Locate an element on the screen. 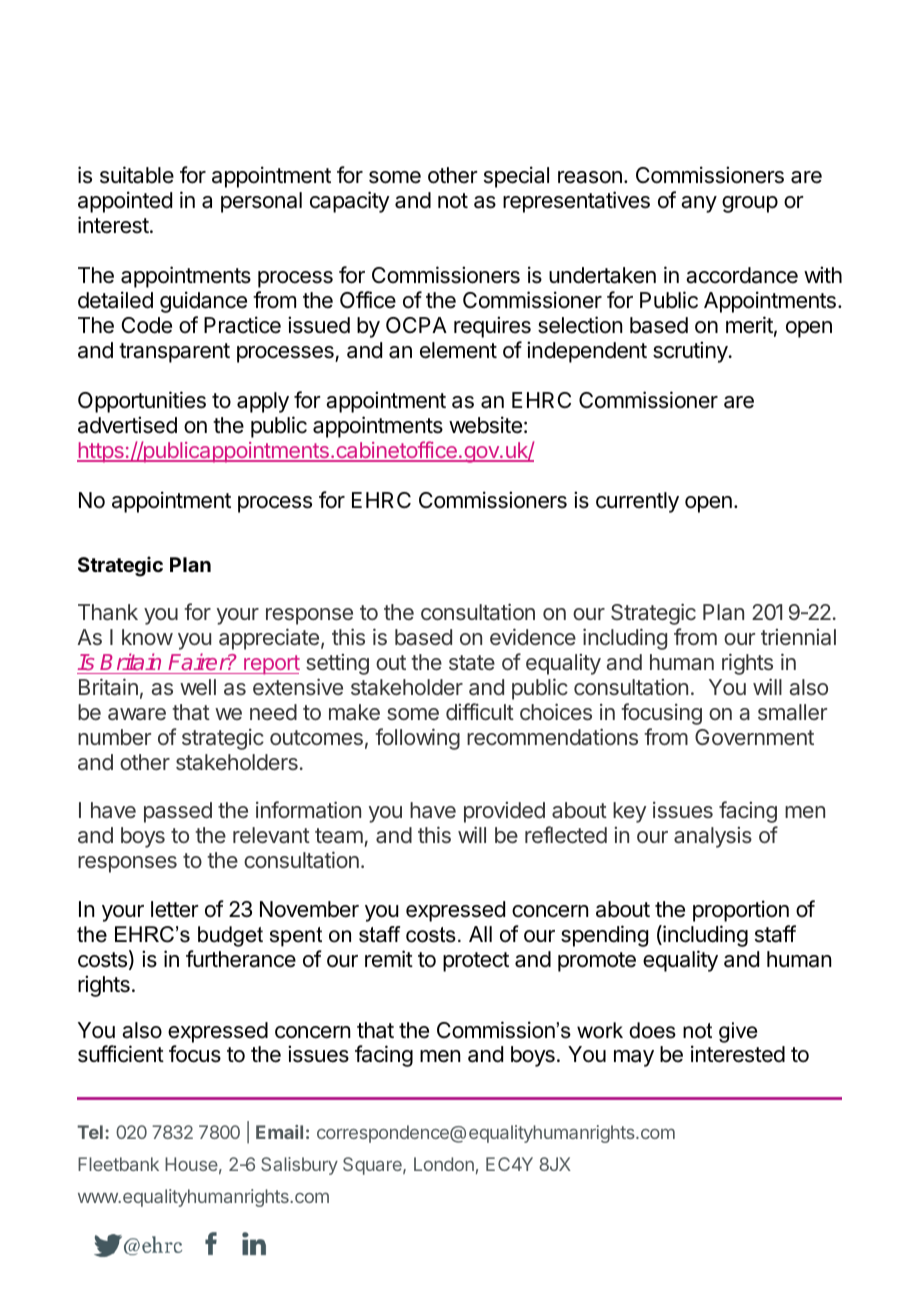 The image size is (924, 1308). budget is located at coordinates (230, 936).
